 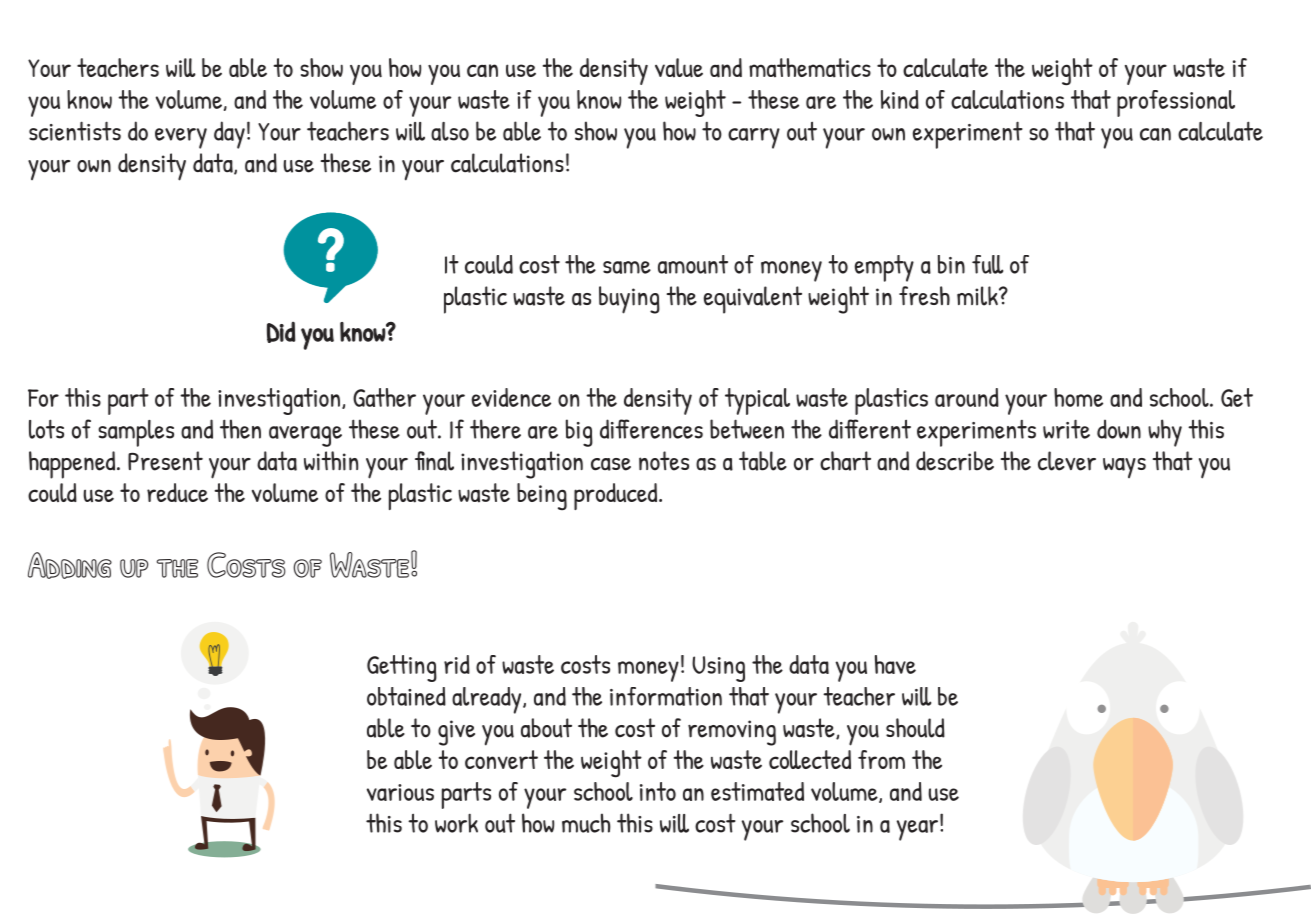 What do you see at coordinates (165, 461) in the page?
I see `Present` at bounding box center [165, 461].
